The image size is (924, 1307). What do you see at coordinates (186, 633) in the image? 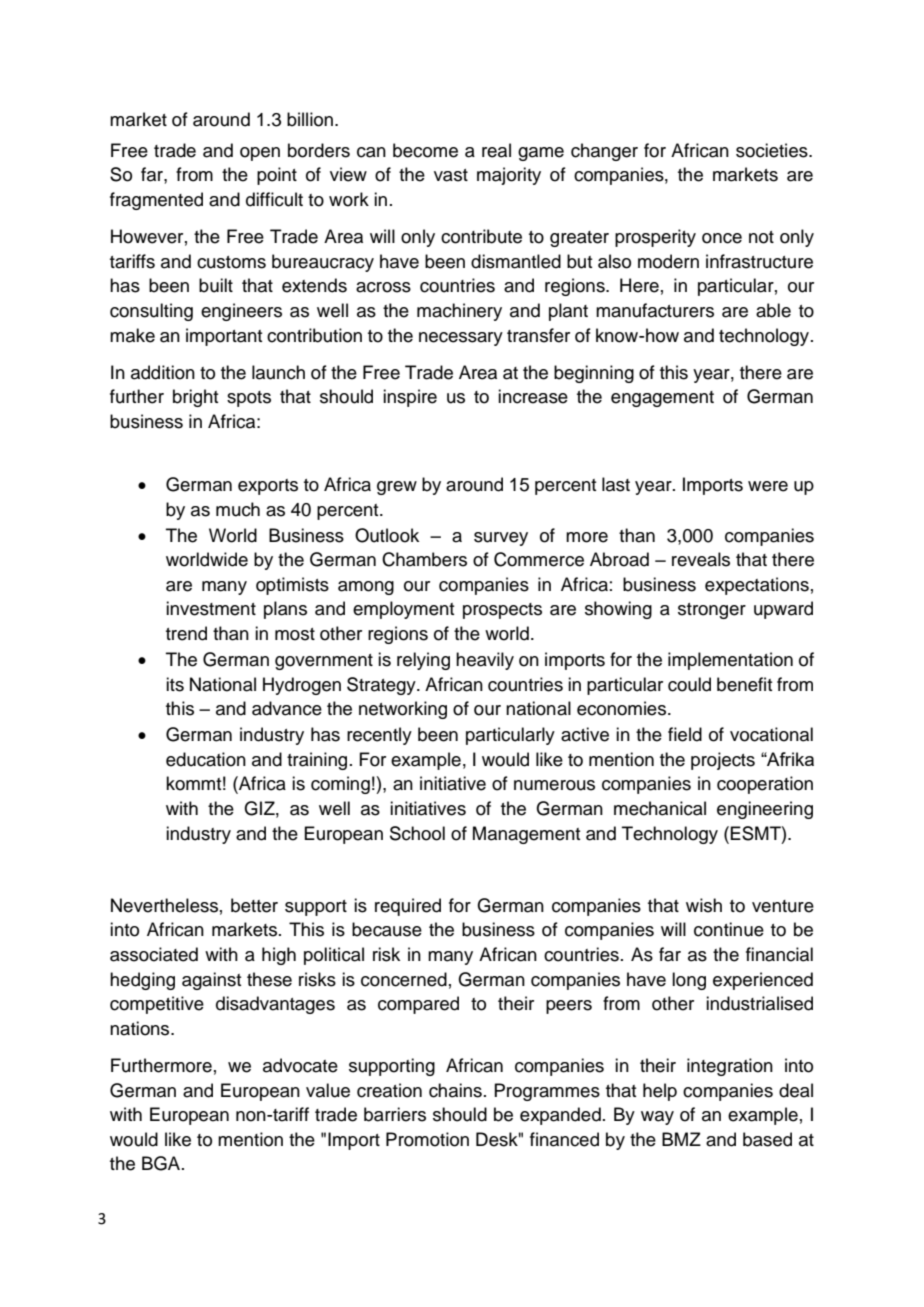
I see `trend` at bounding box center [186, 633].
